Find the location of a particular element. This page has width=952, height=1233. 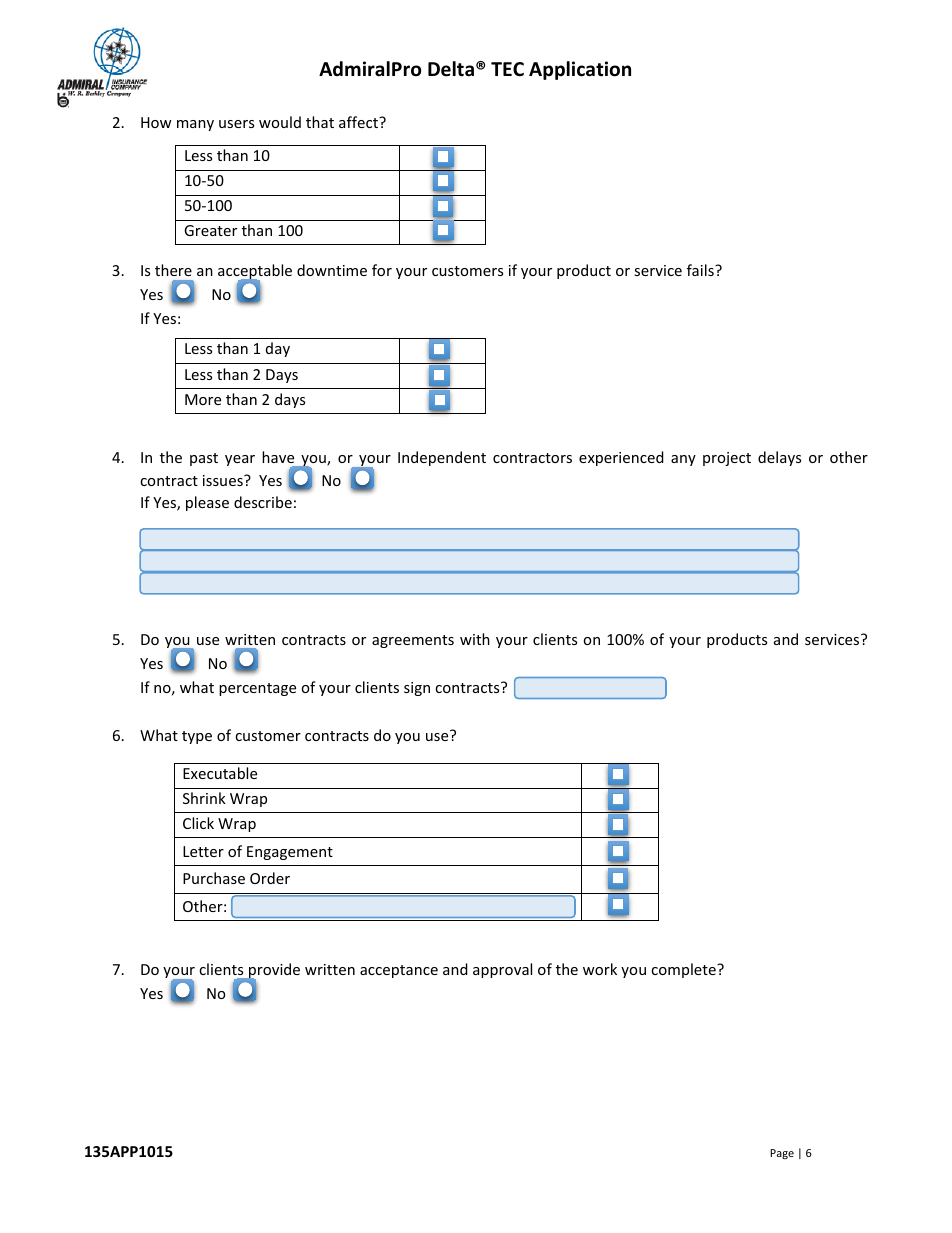

Application is located at coordinates (580, 70).
